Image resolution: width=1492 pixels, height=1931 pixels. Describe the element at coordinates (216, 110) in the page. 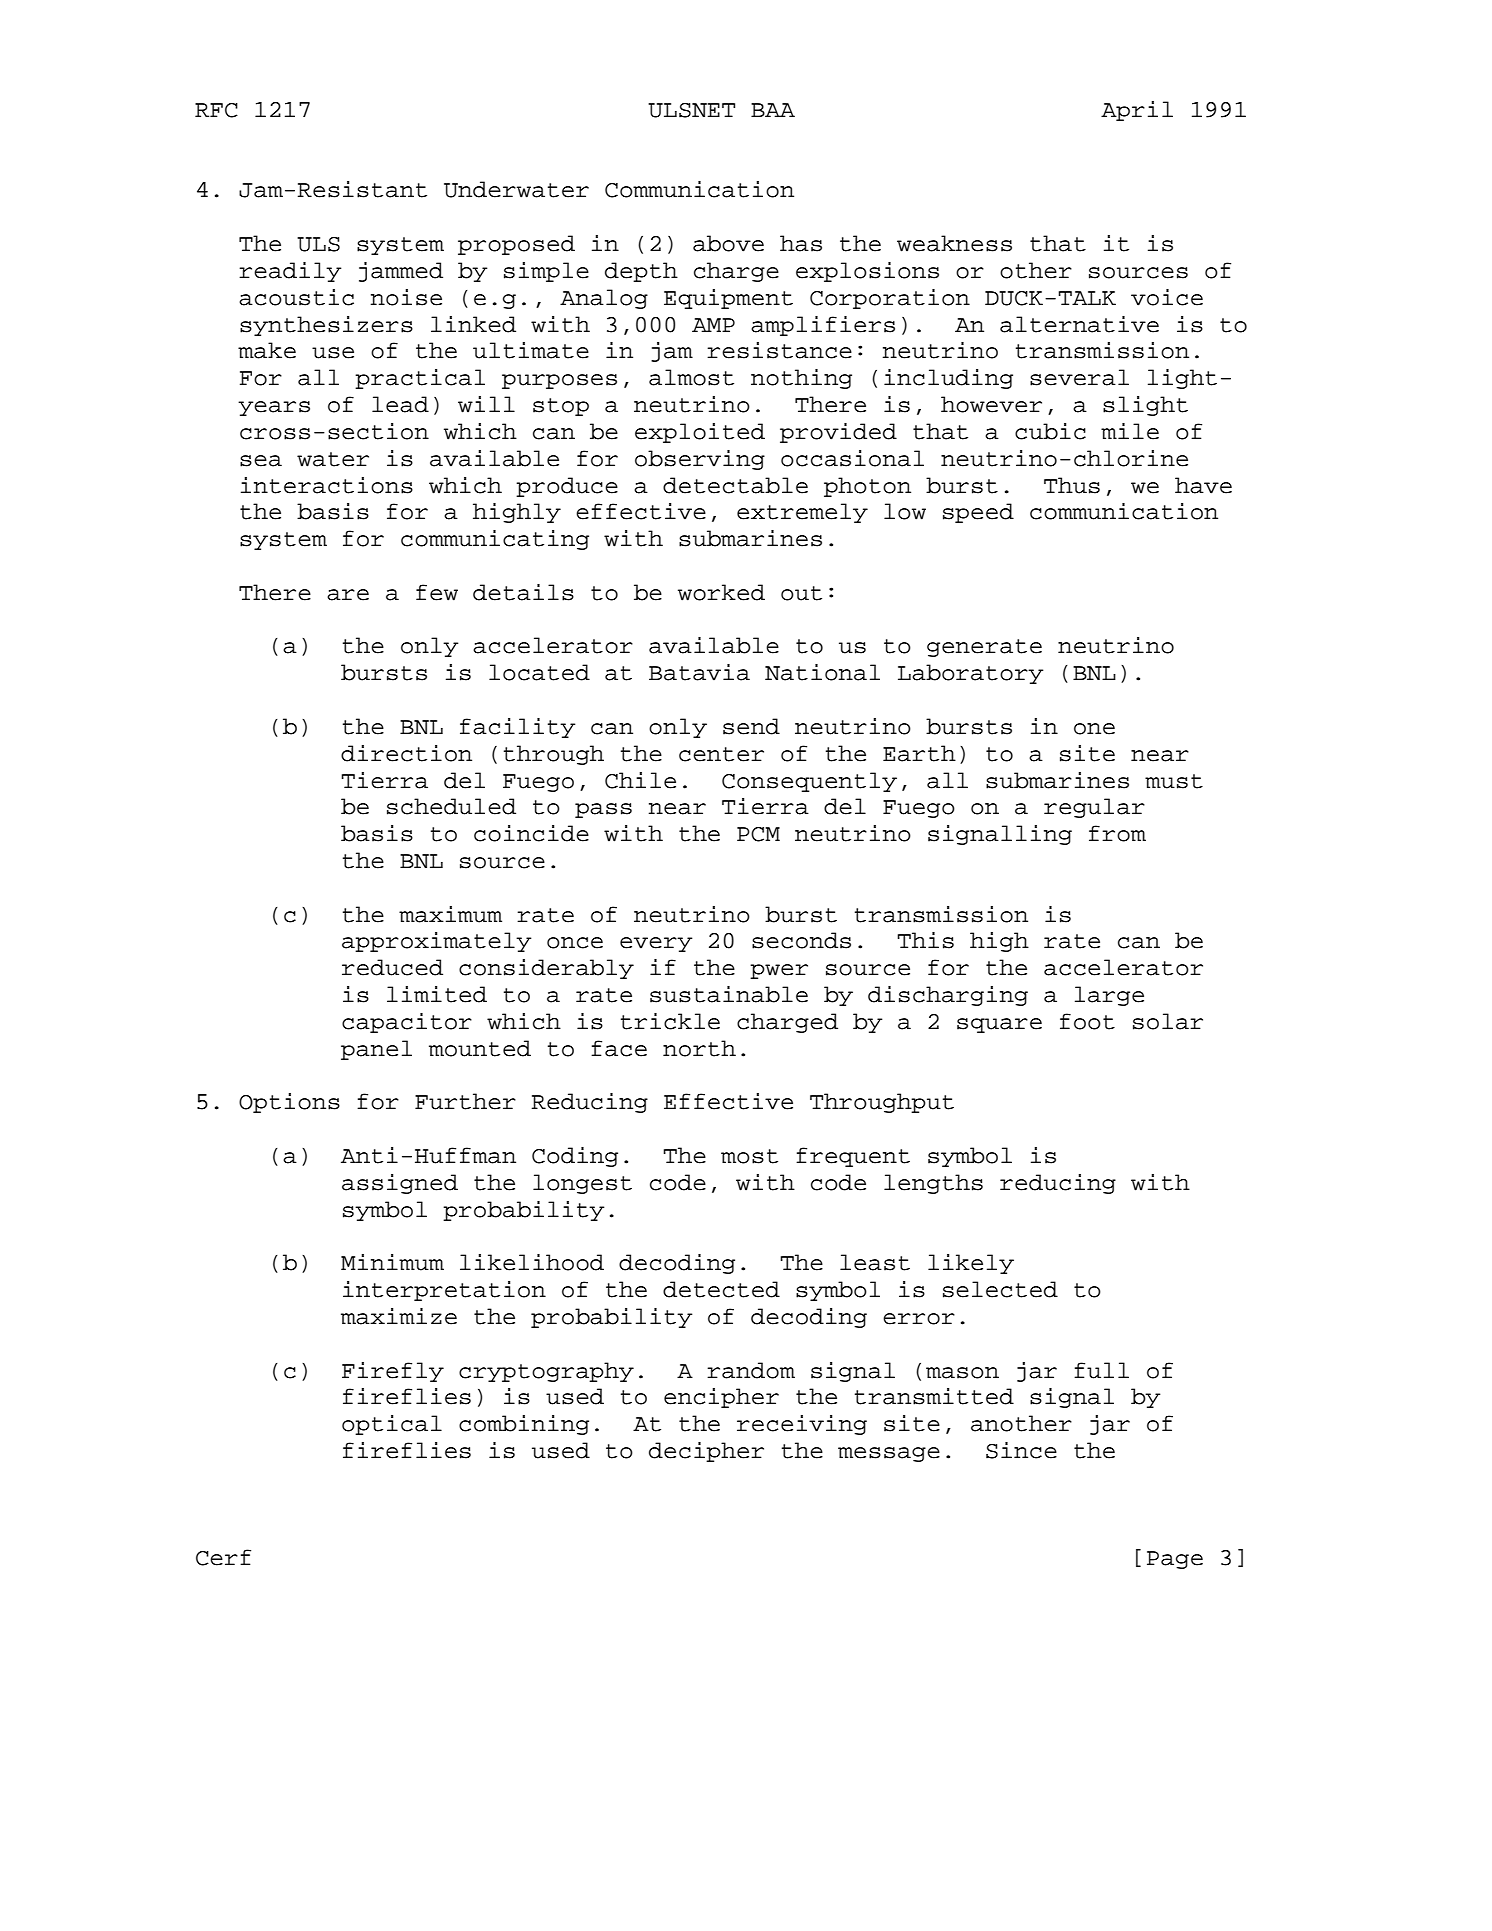

I see `RFC` at that location.
